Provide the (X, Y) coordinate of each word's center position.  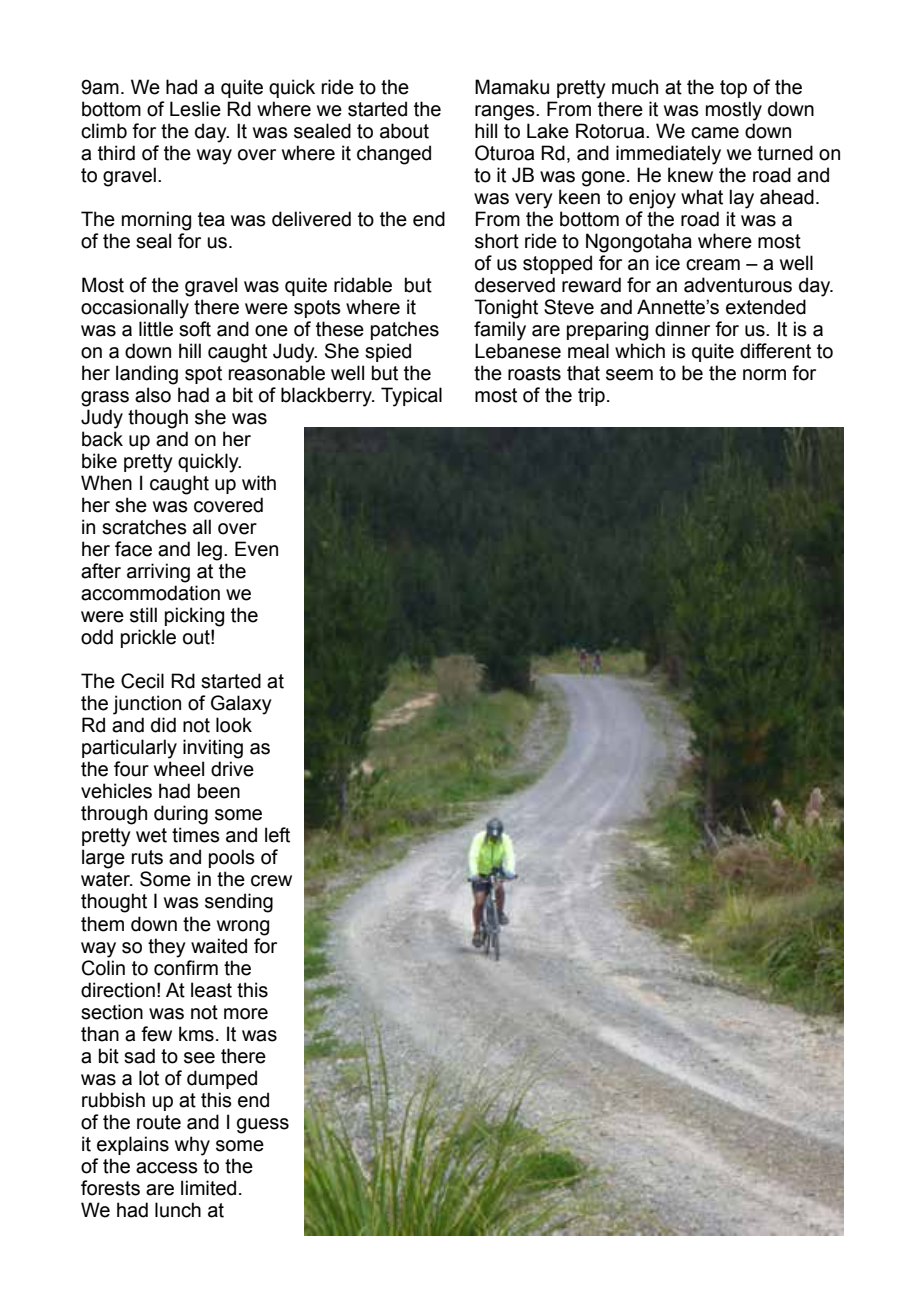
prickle (148, 638)
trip (591, 396)
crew (271, 881)
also (153, 395)
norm (764, 375)
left (277, 835)
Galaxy (241, 705)
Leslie (195, 109)
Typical (411, 397)
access (167, 1168)
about (404, 131)
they (167, 948)
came (715, 133)
